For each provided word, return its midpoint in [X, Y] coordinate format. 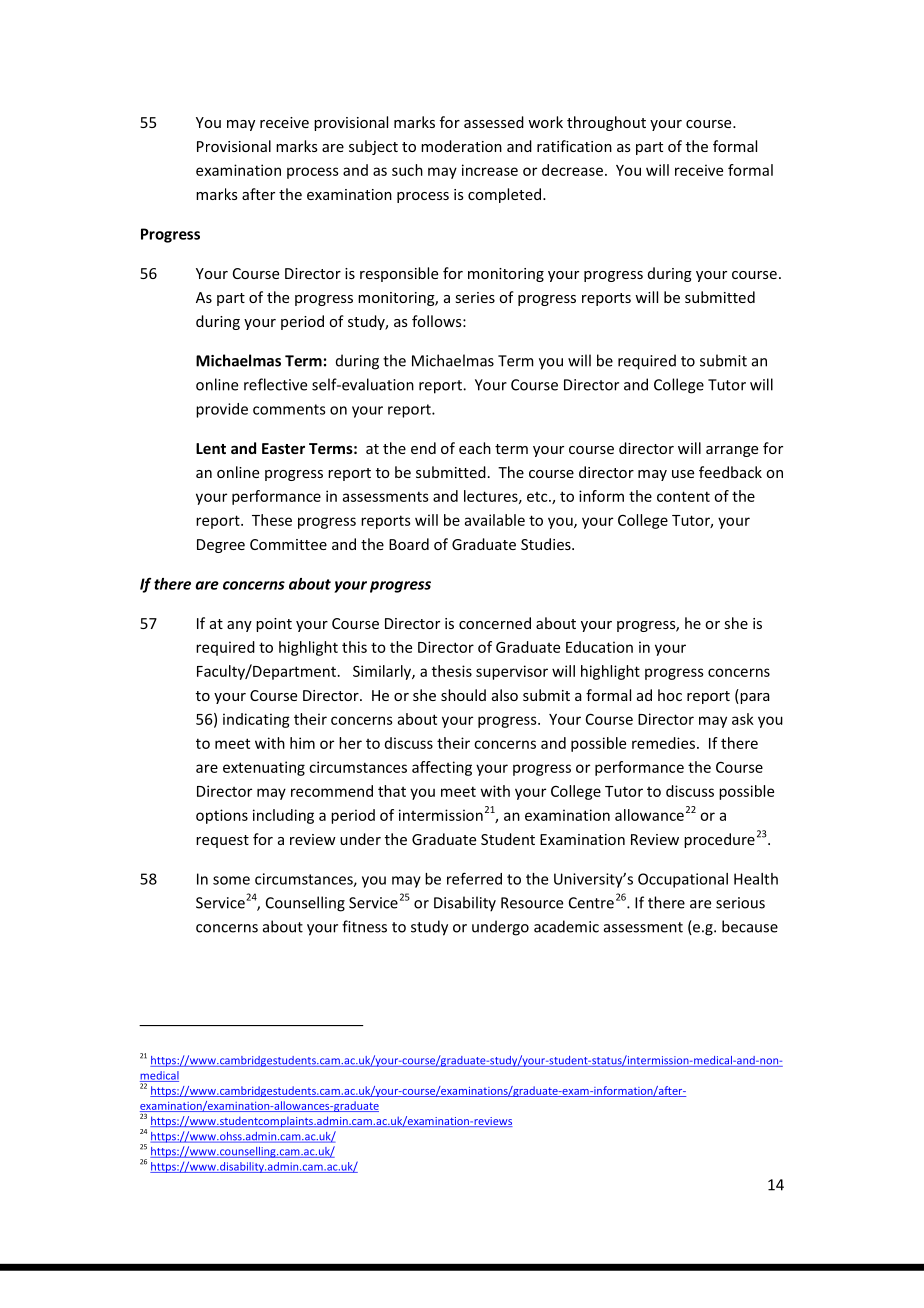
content [683, 496]
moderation [461, 146]
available [495, 520]
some [231, 880]
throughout [606, 123]
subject [373, 147]
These [272, 520]
